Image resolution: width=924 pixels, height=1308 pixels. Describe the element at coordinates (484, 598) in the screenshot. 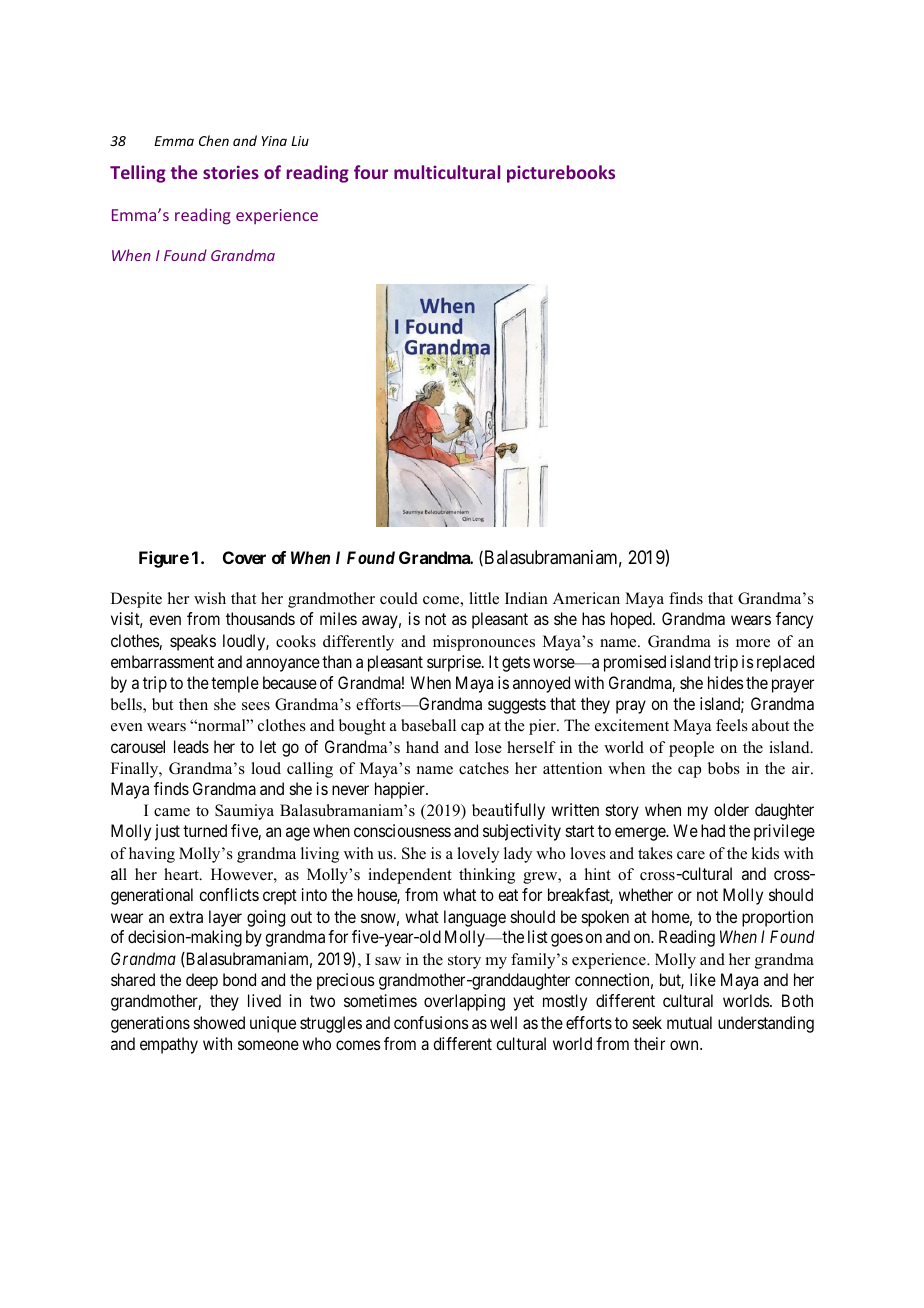

I see `little` at that location.
